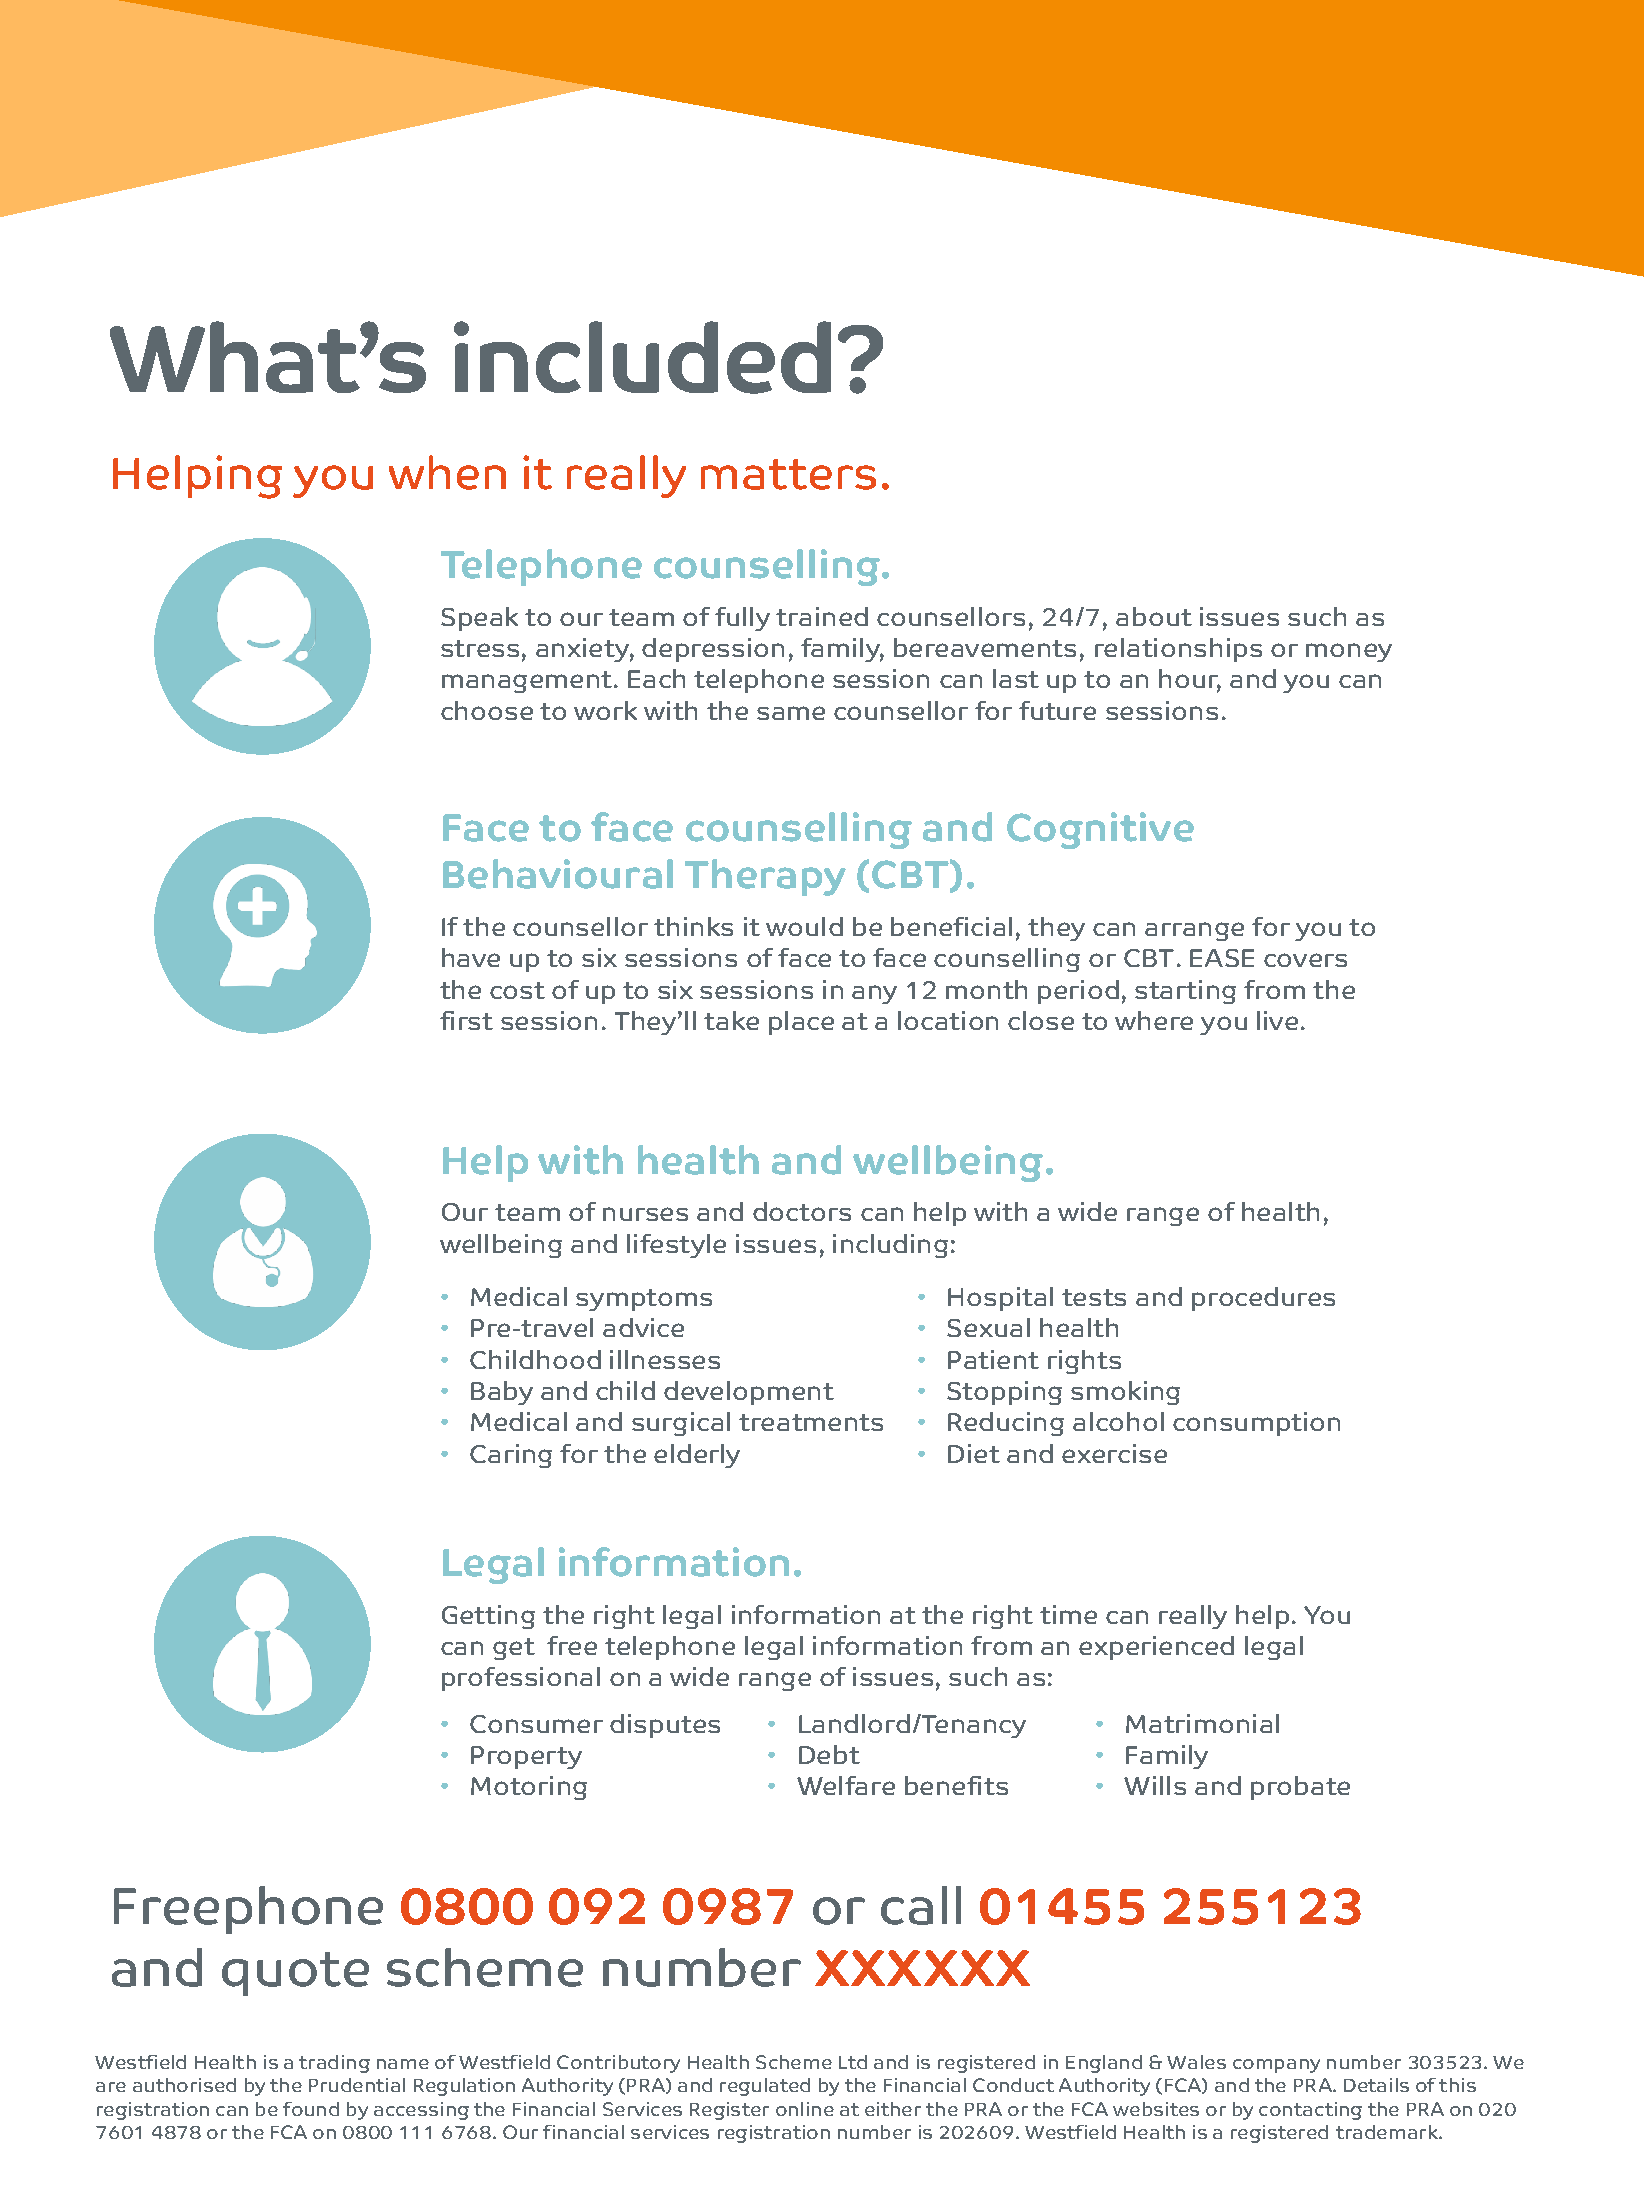 Image resolution: width=1644 pixels, height=2192 pixels. What do you see at coordinates (502, 1393) in the image?
I see `Baby` at bounding box center [502, 1393].
